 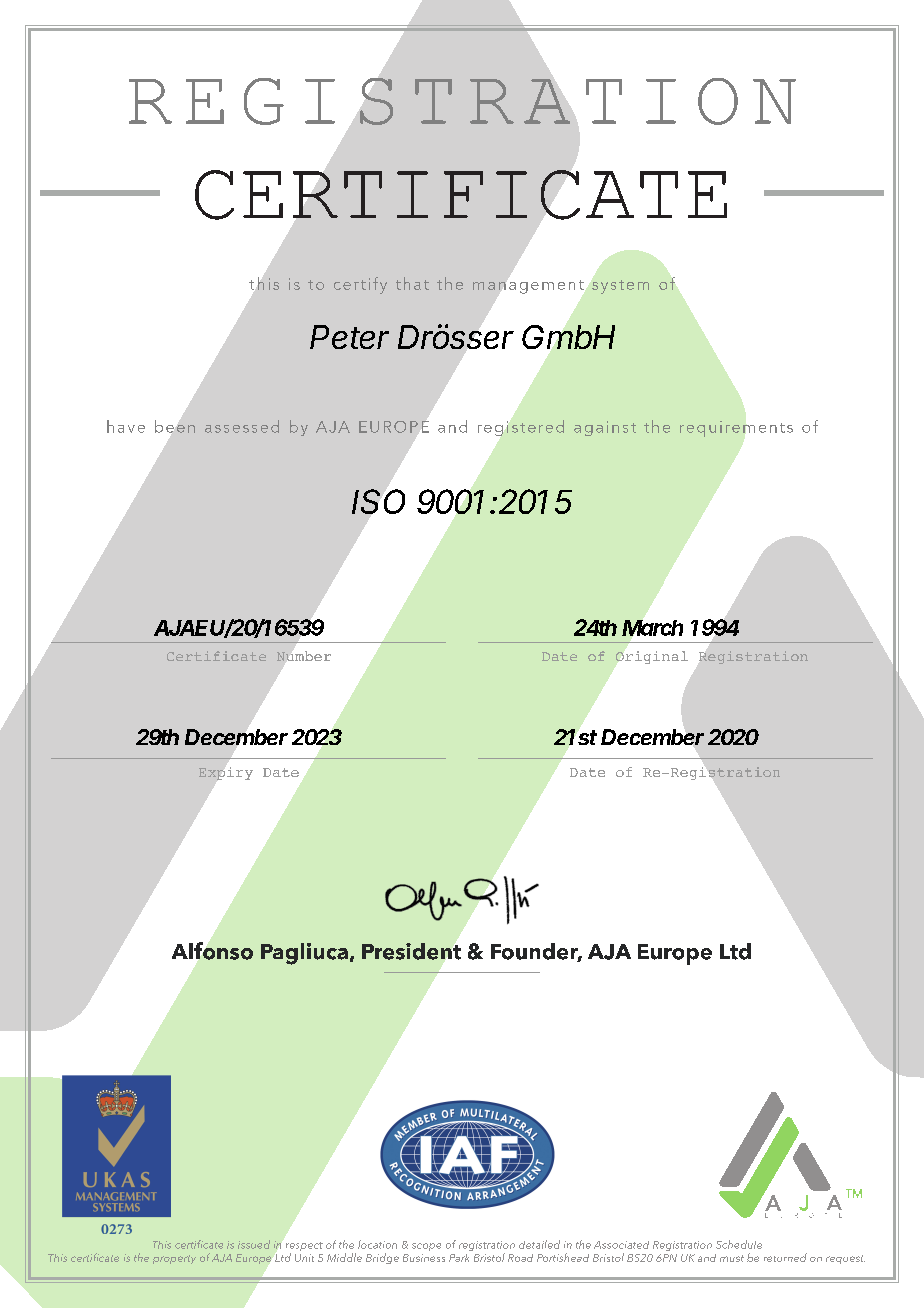 What do you see at coordinates (652, 657) in the image?
I see `Original` at bounding box center [652, 657].
